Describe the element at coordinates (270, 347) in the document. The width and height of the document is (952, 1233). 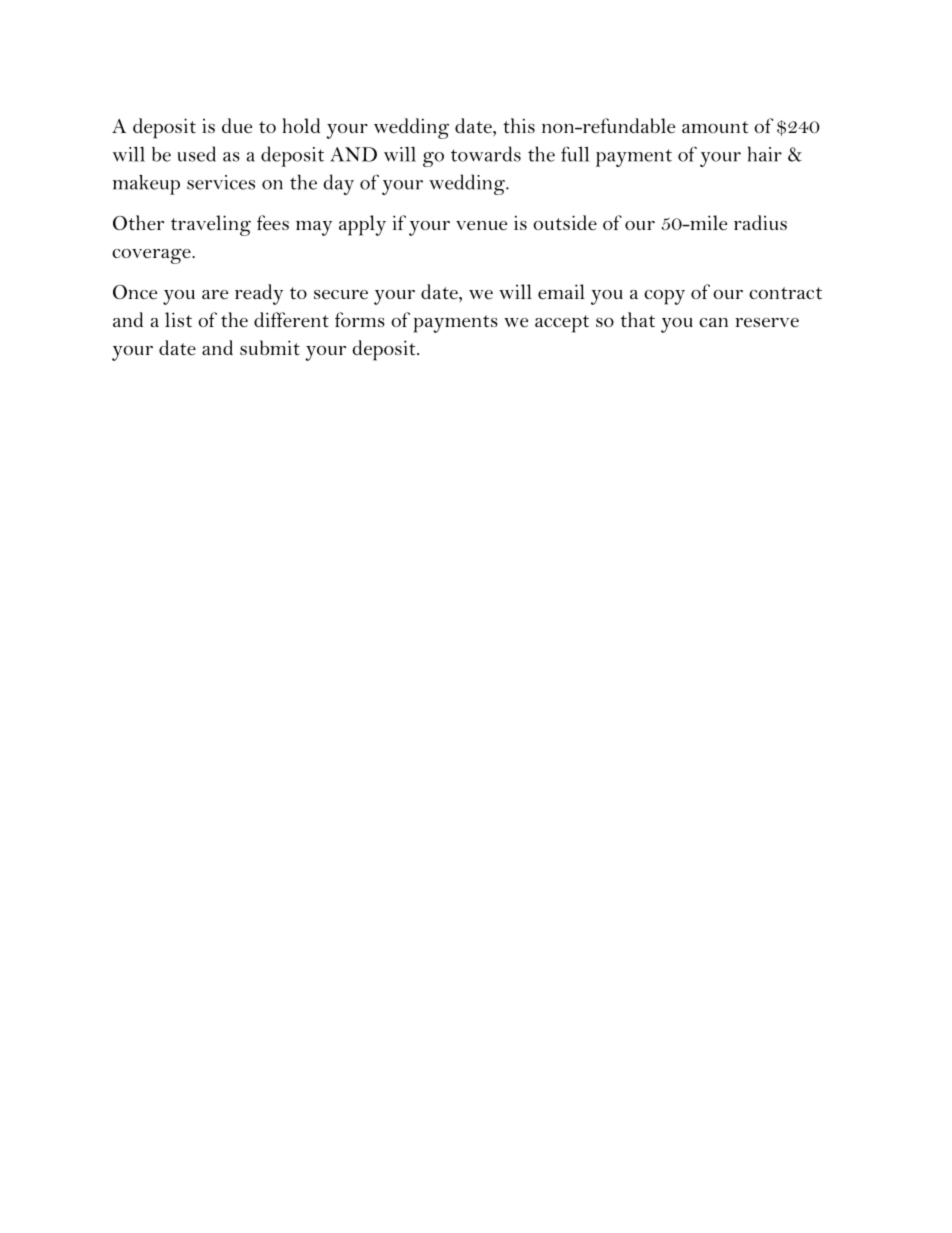
I see `submit` at that location.
